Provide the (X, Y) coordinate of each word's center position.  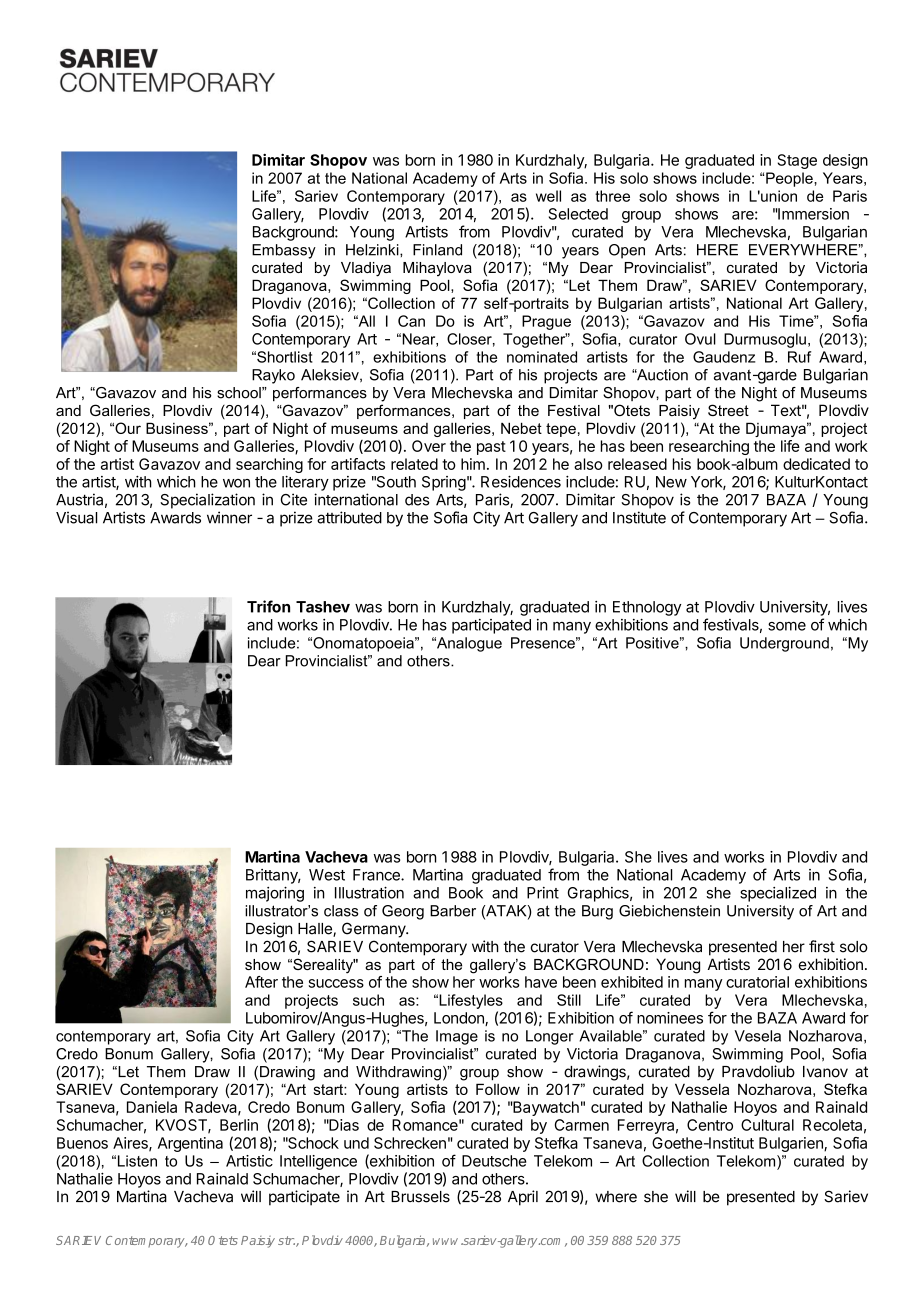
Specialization (207, 501)
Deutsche (494, 1161)
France (377, 875)
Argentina (190, 1144)
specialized (778, 894)
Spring (444, 483)
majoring (275, 894)
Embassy (284, 251)
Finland (437, 250)
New (671, 482)
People (790, 179)
